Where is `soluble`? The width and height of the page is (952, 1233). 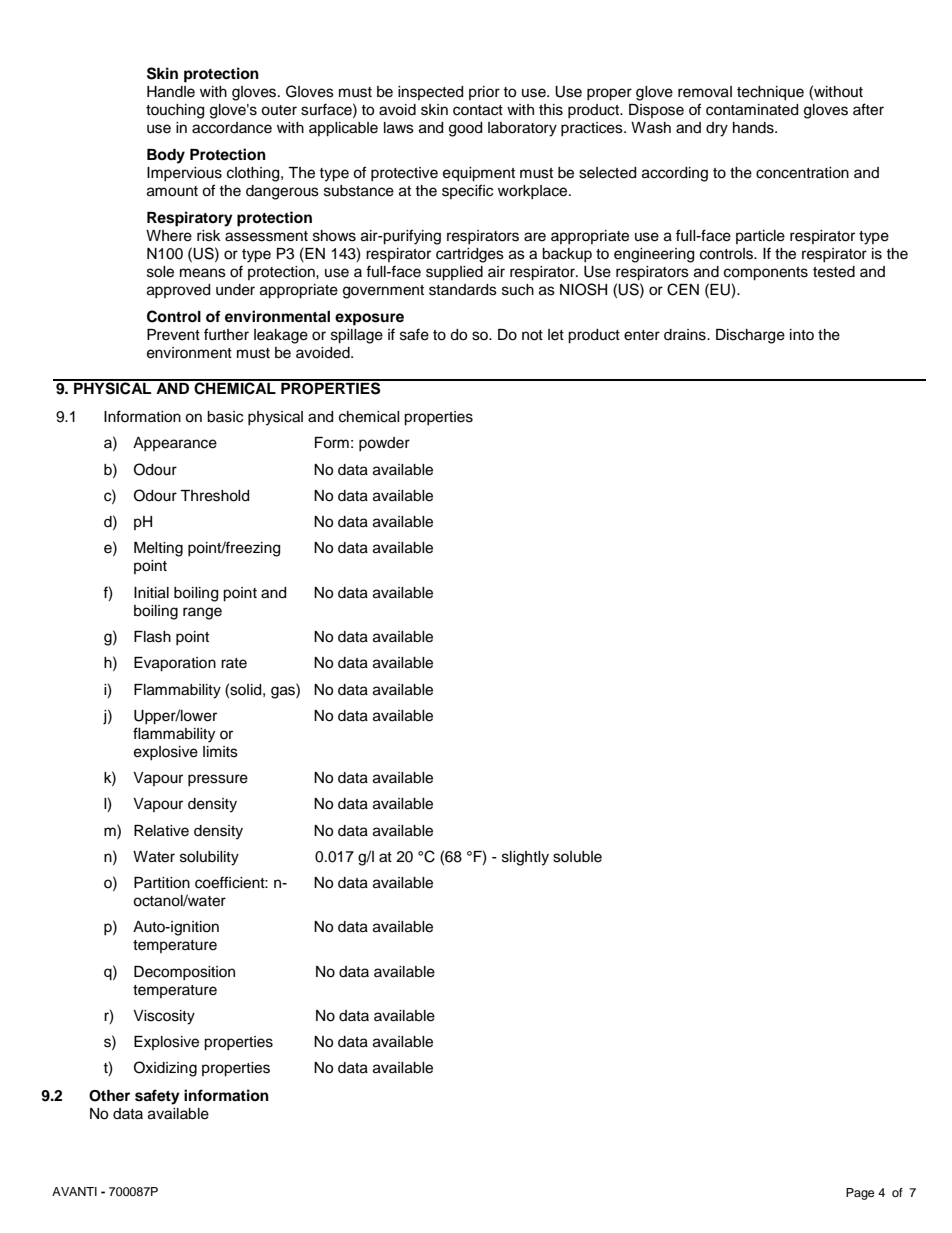 soluble is located at coordinates (577, 857).
